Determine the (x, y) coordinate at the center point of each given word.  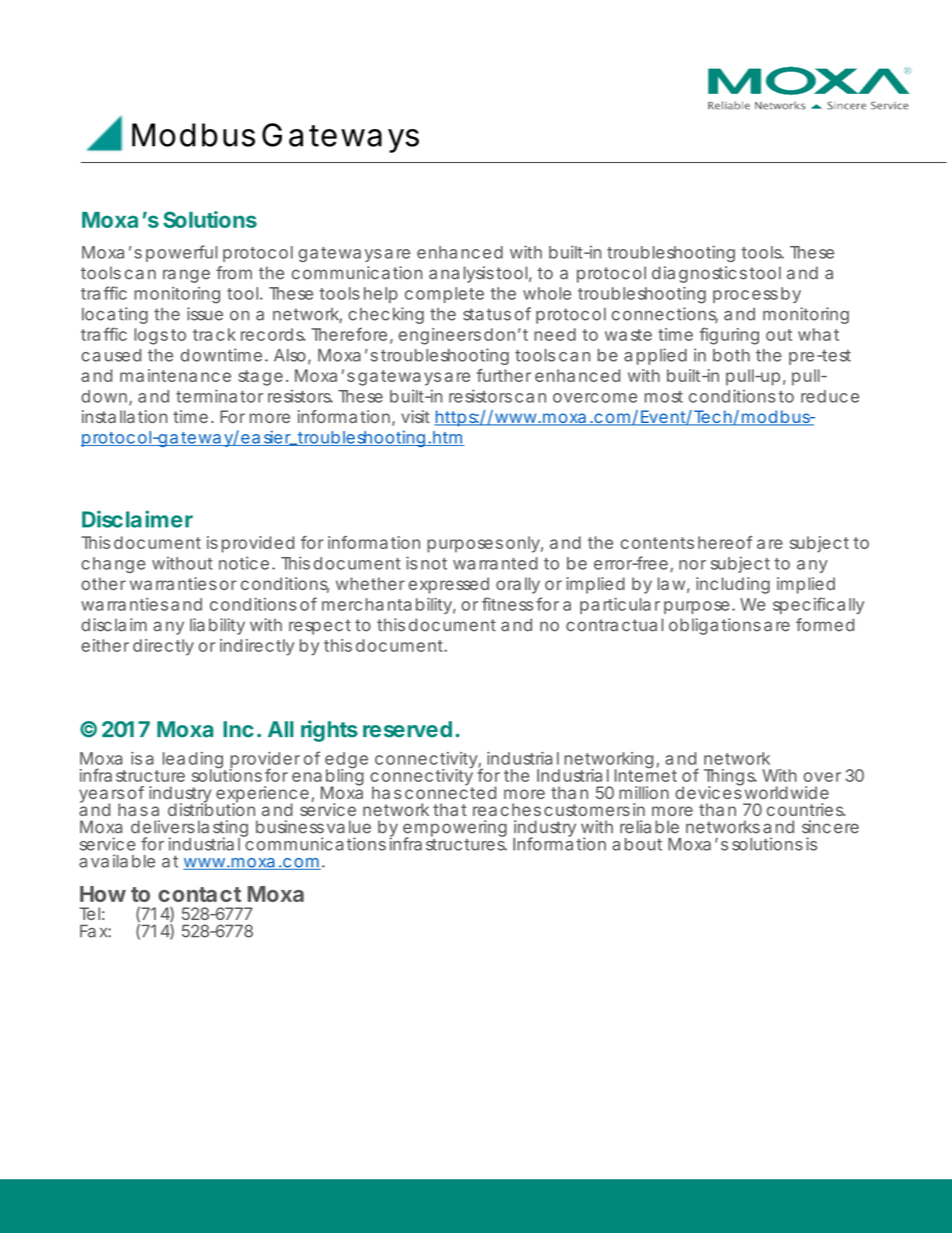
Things (730, 778)
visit (415, 416)
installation (124, 416)
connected (450, 791)
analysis (461, 274)
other (103, 583)
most (664, 397)
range (186, 276)
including (733, 585)
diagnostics (699, 274)
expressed (449, 585)
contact (199, 894)
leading (193, 761)
